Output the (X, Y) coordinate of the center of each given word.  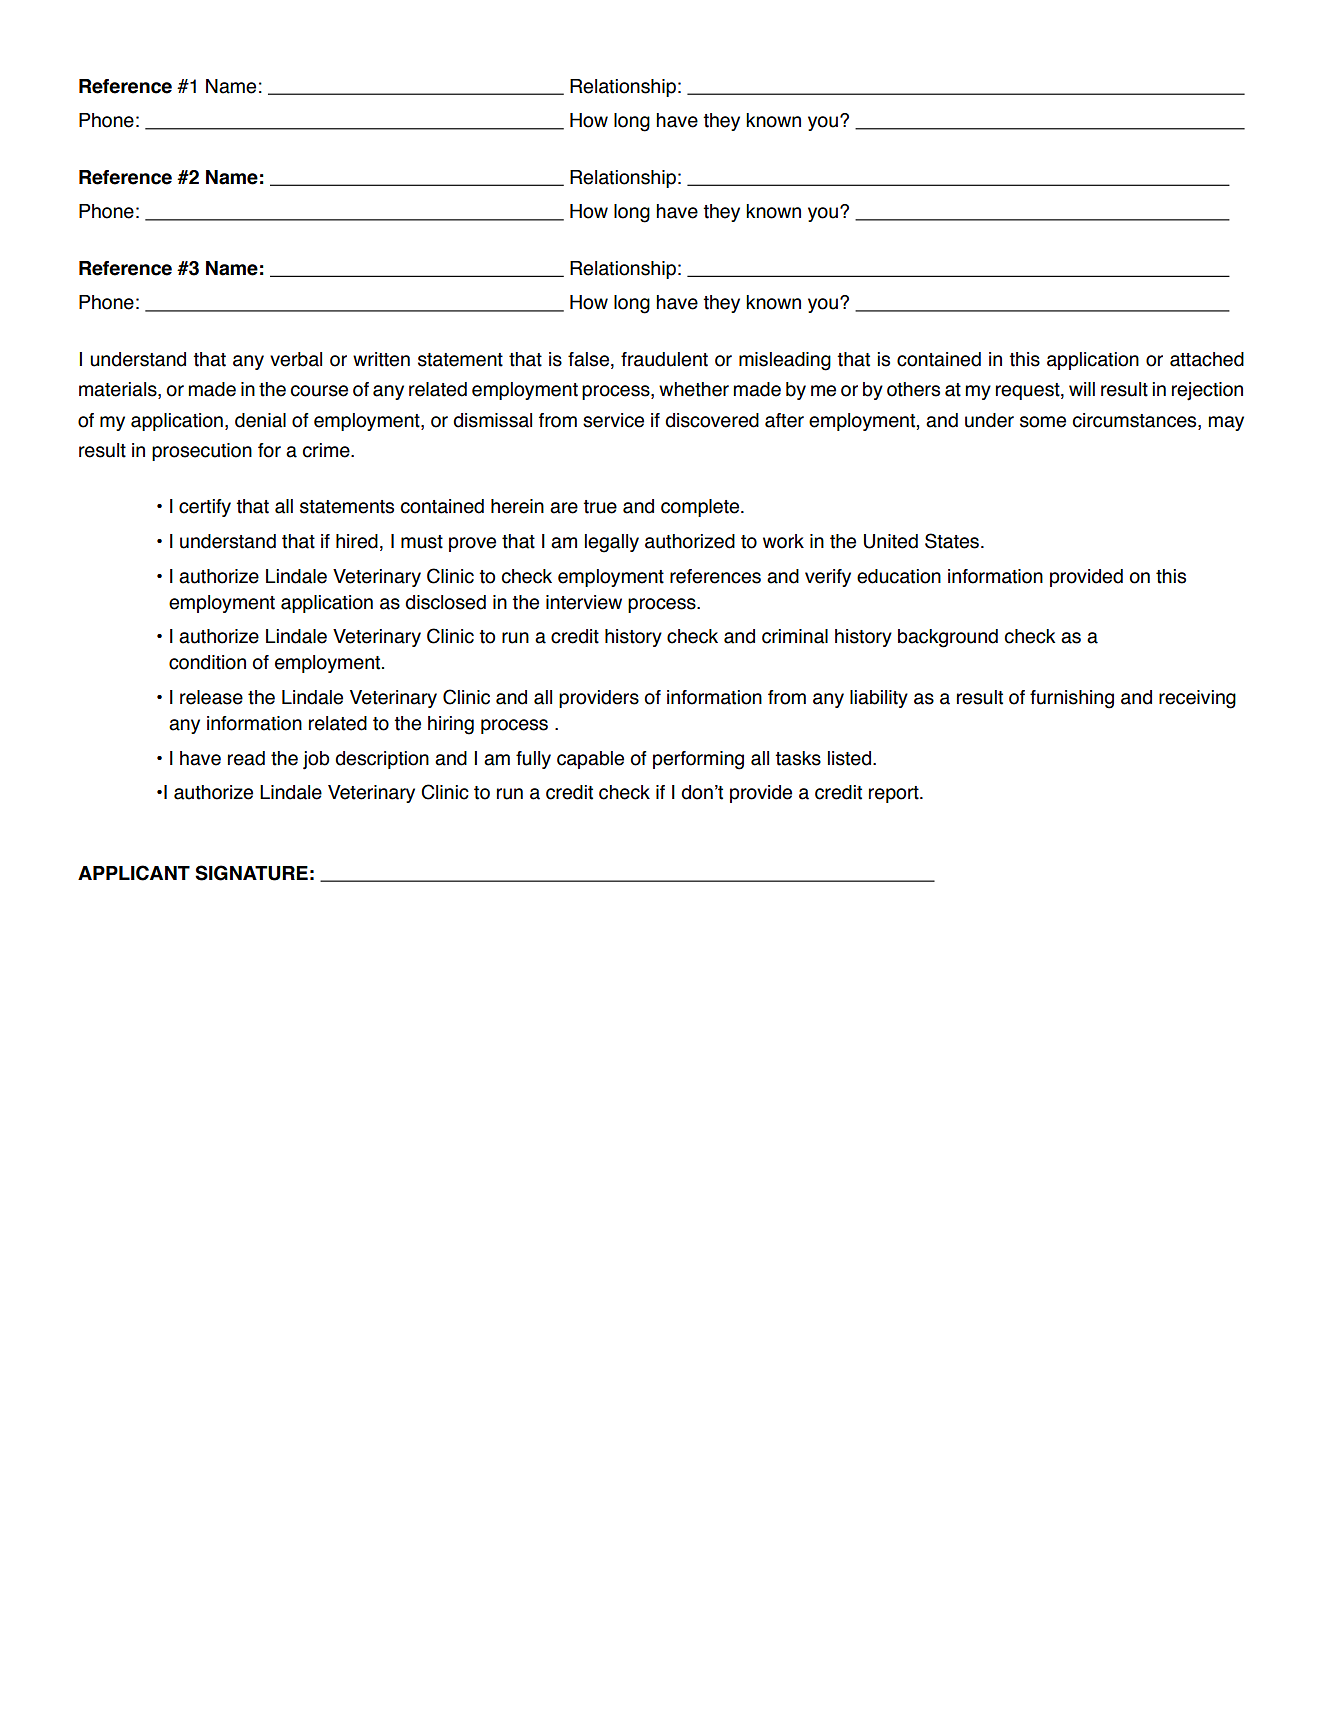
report (895, 794)
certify (205, 508)
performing (698, 760)
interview (584, 602)
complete (701, 508)
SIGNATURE (251, 873)
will (1082, 389)
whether (694, 389)
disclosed (445, 602)
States (952, 541)
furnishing (1072, 699)
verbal (296, 359)
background (948, 638)
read (246, 758)
